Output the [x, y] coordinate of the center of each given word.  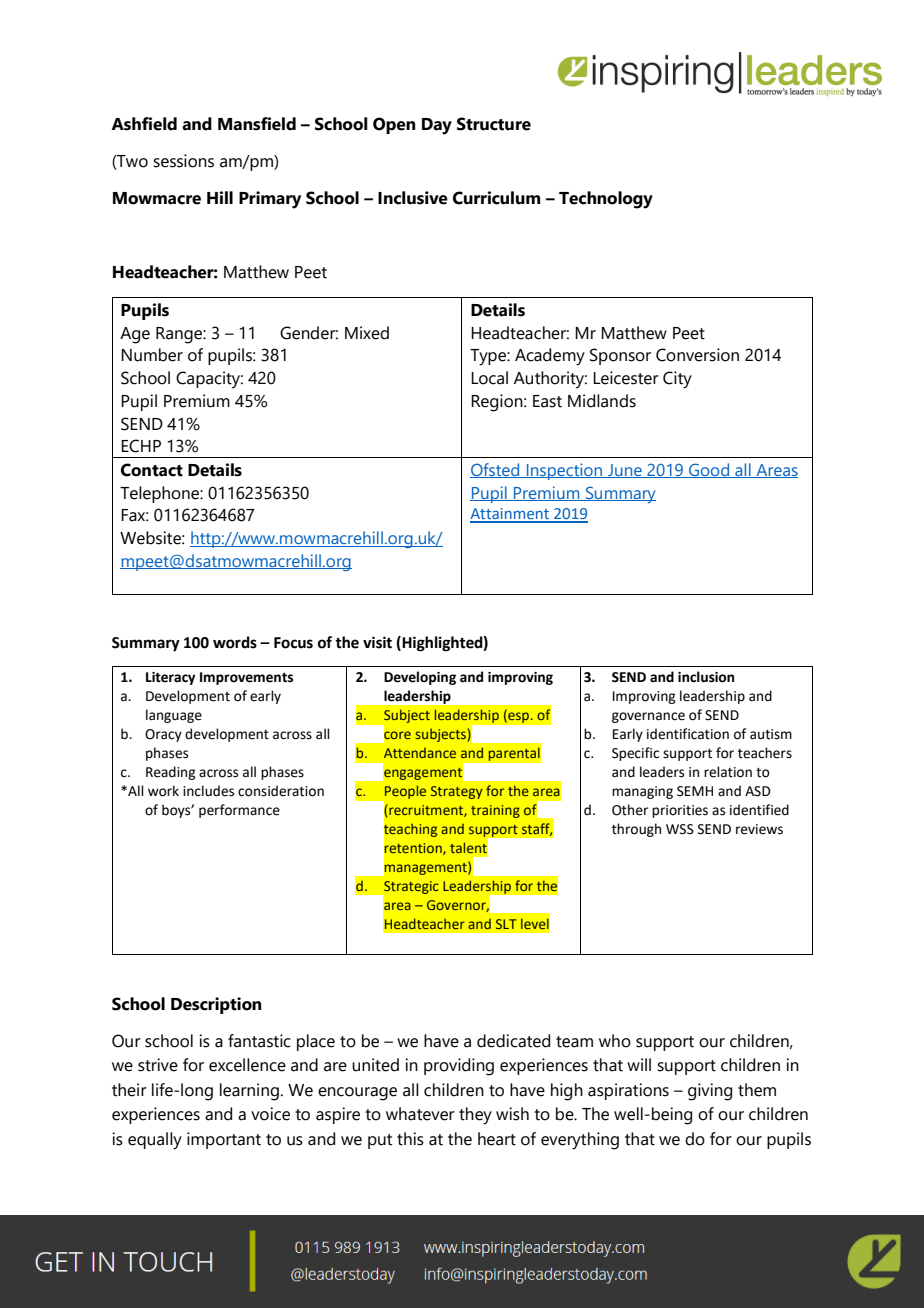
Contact [152, 470]
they [475, 1116]
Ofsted [496, 470]
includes [208, 791]
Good [709, 470]
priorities [680, 811]
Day [437, 126]
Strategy [457, 792]
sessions [183, 161]
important [224, 1140]
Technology [606, 200]
